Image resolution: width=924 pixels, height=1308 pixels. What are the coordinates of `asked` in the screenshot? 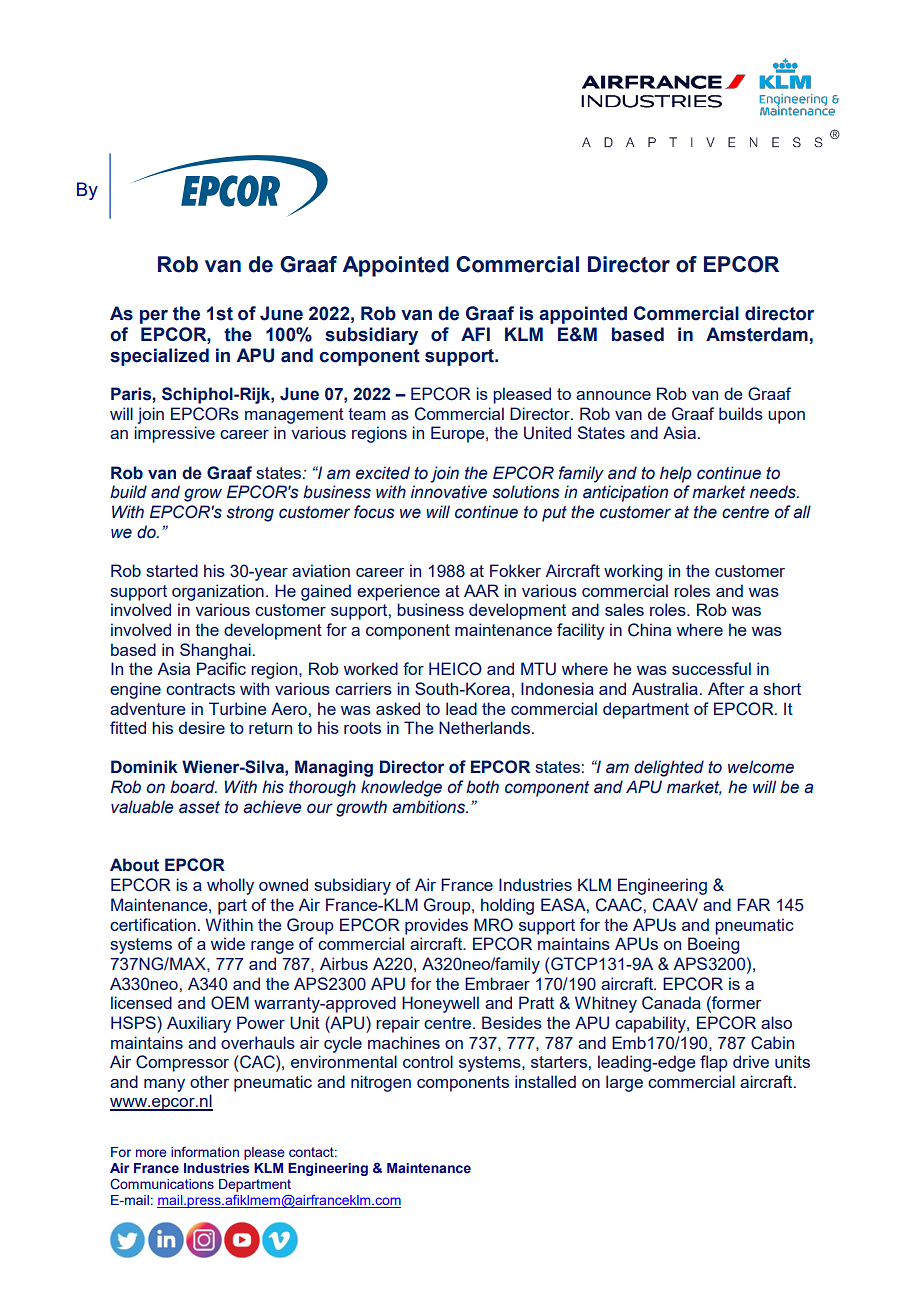 It's located at (398, 708).
